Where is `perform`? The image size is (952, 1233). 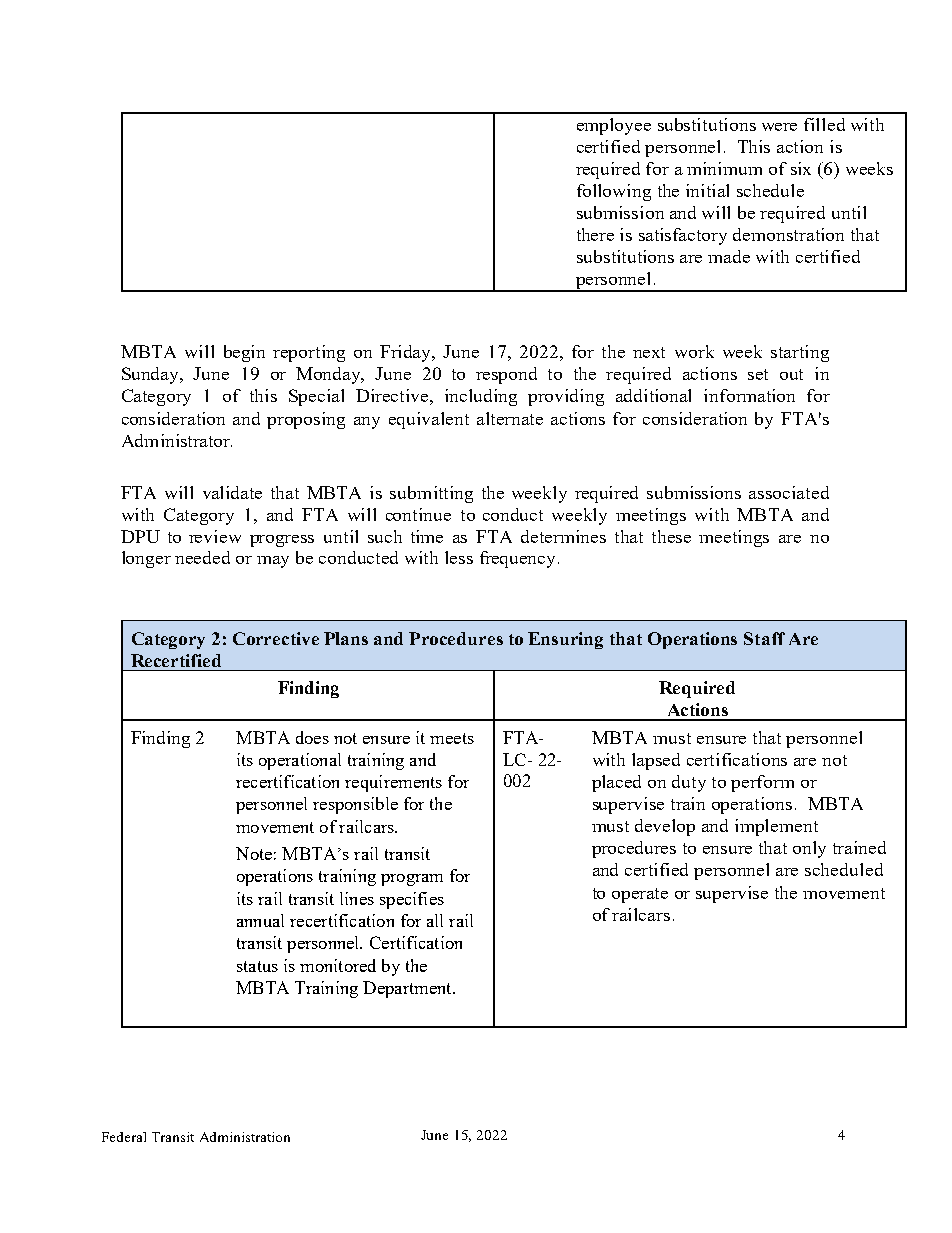
perform is located at coordinates (762, 783).
